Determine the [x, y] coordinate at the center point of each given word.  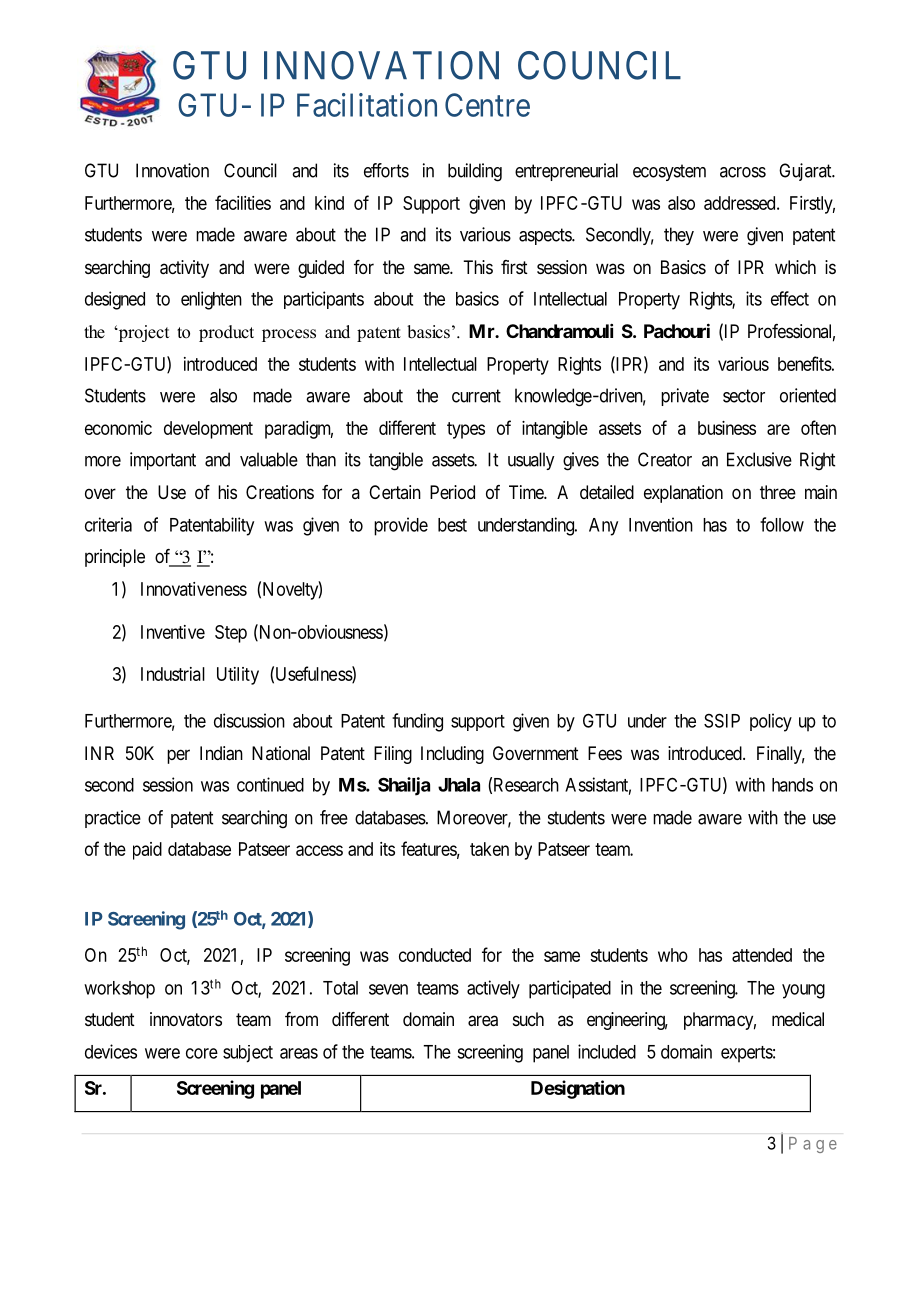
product [226, 333]
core [202, 1053]
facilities [243, 202]
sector [744, 396]
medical [798, 1019]
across [743, 172]
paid [147, 851]
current [476, 396]
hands [792, 785]
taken [489, 849]
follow [782, 524]
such [528, 1019]
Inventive [173, 632]
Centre [487, 105]
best [452, 525]
